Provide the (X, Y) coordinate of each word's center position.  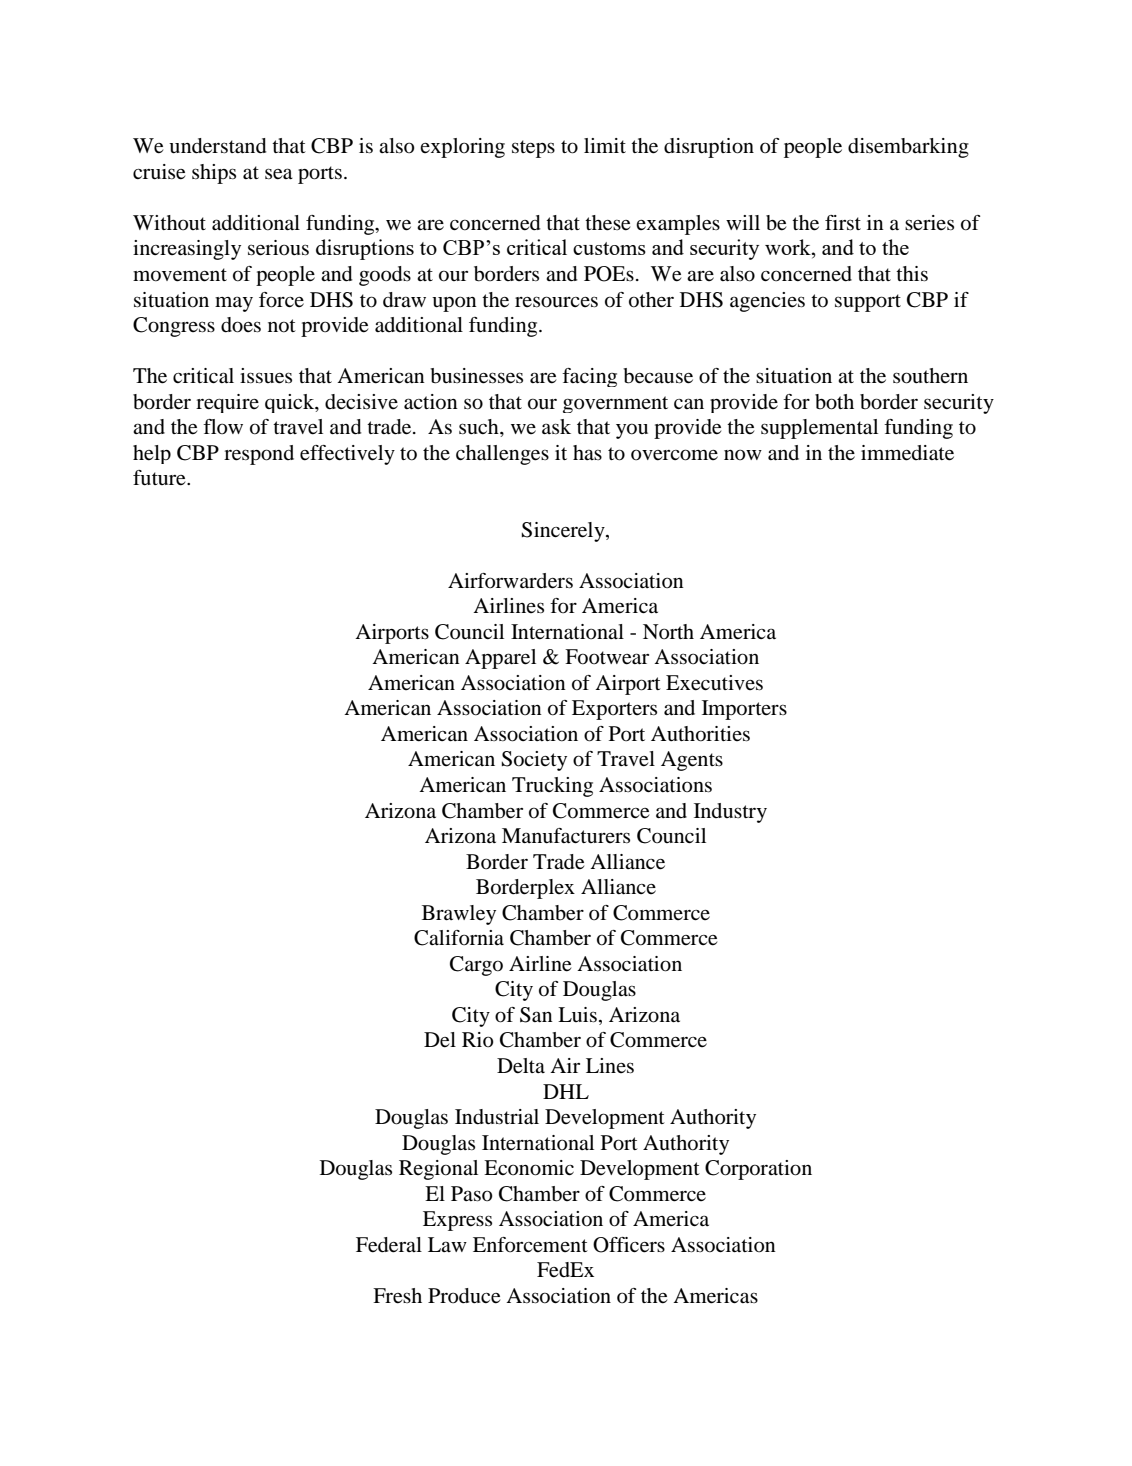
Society (534, 761)
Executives (714, 683)
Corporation (758, 1170)
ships (214, 174)
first (843, 223)
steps (533, 149)
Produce (464, 1296)
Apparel (500, 659)
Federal (389, 1245)
